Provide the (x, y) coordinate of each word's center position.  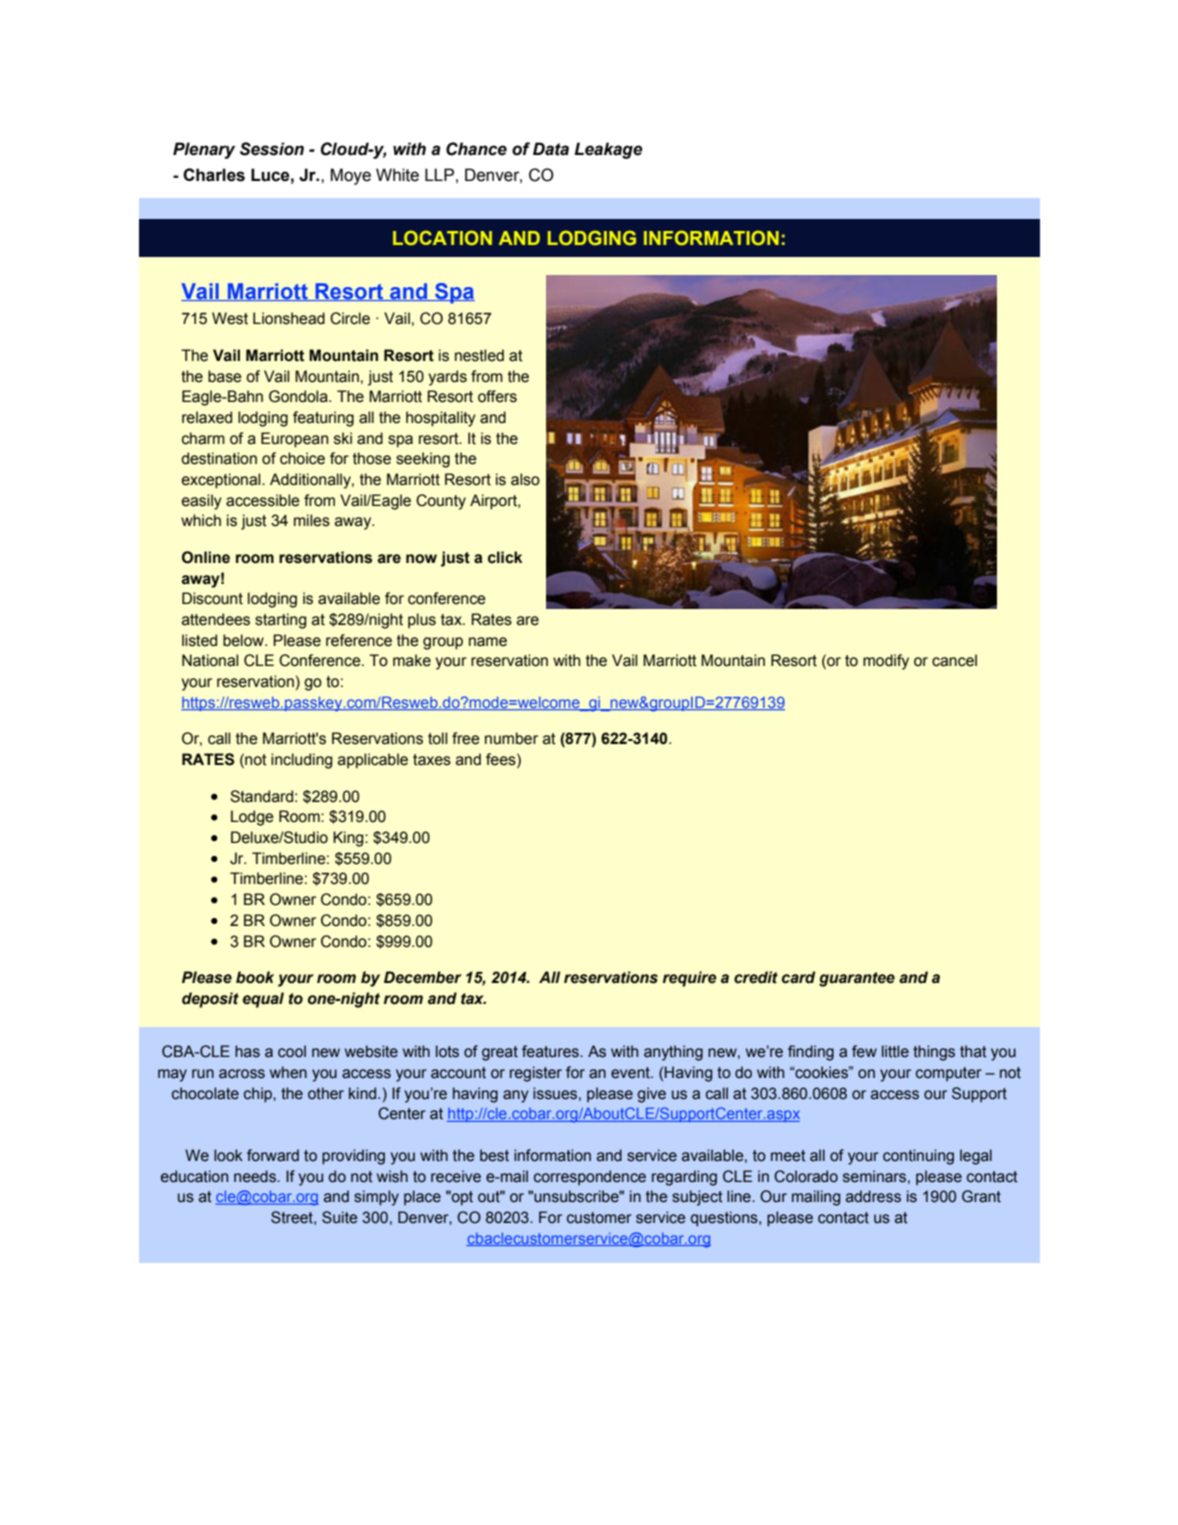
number (511, 738)
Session (272, 149)
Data (551, 149)
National (210, 660)
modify (886, 662)
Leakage (608, 150)
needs (256, 1176)
